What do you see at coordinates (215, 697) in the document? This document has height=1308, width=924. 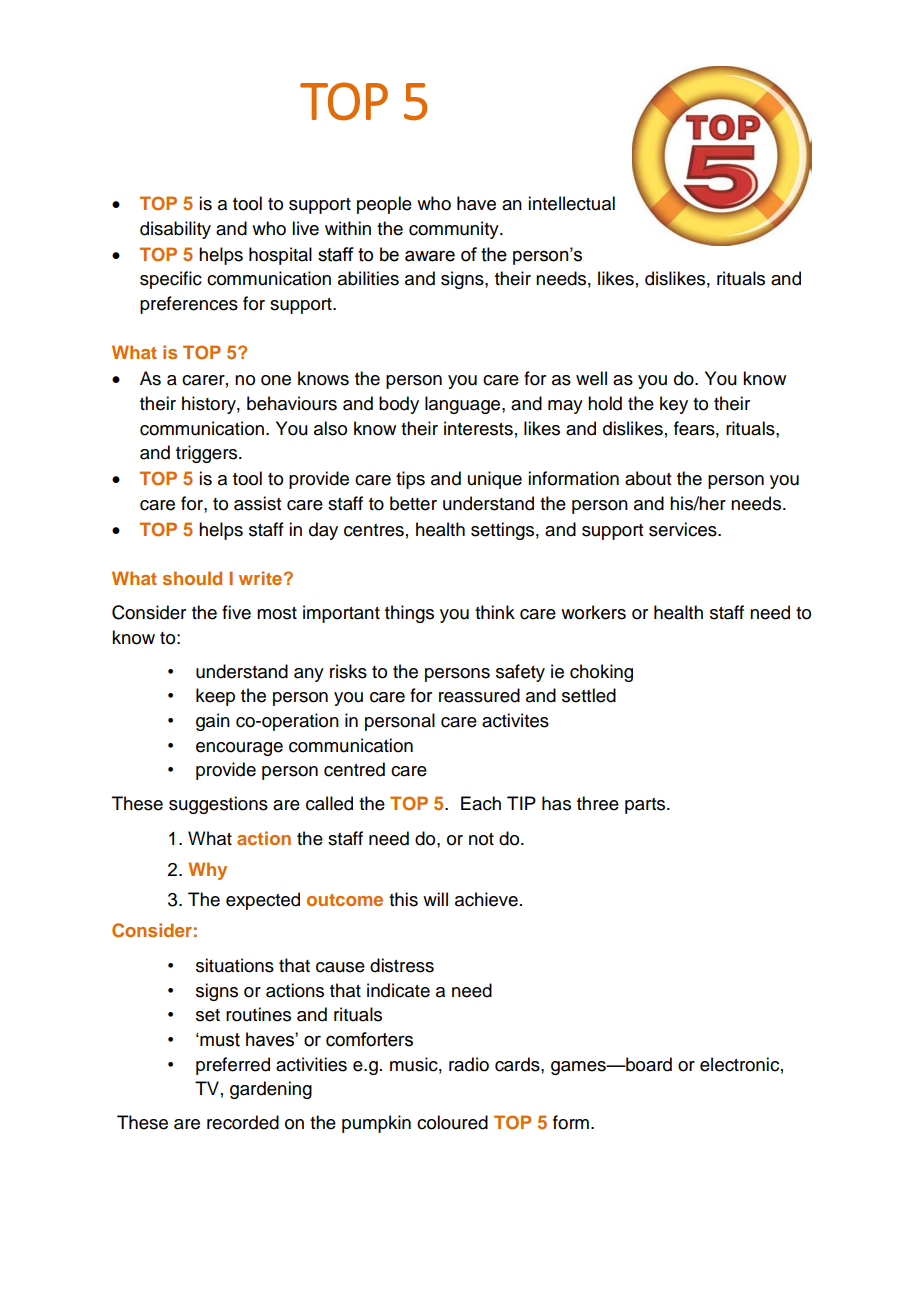 I see `keep` at bounding box center [215, 697].
